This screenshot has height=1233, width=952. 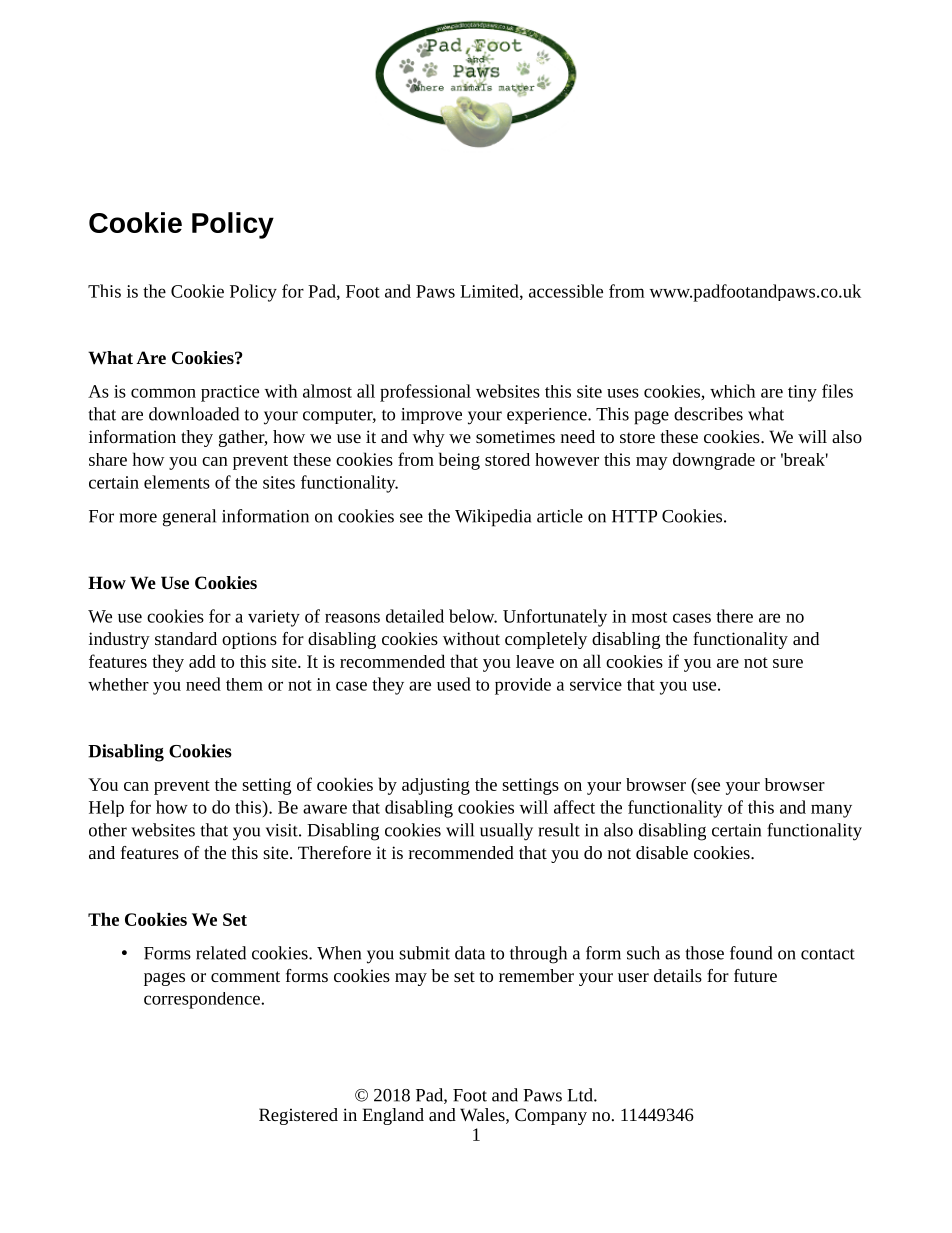 What do you see at coordinates (189, 518) in the screenshot?
I see `general` at bounding box center [189, 518].
